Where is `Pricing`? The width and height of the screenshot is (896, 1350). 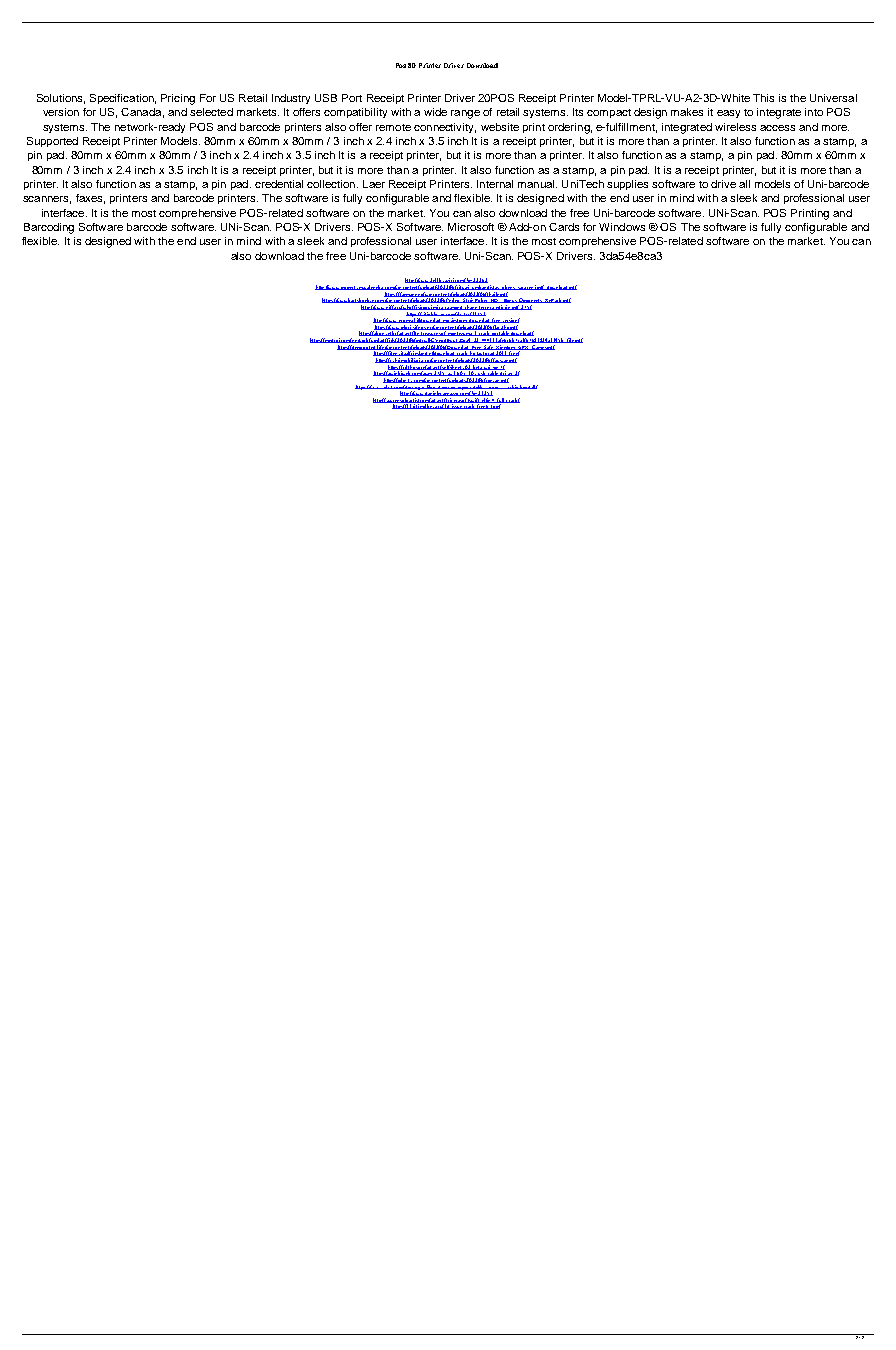 Pricing is located at coordinates (178, 99).
